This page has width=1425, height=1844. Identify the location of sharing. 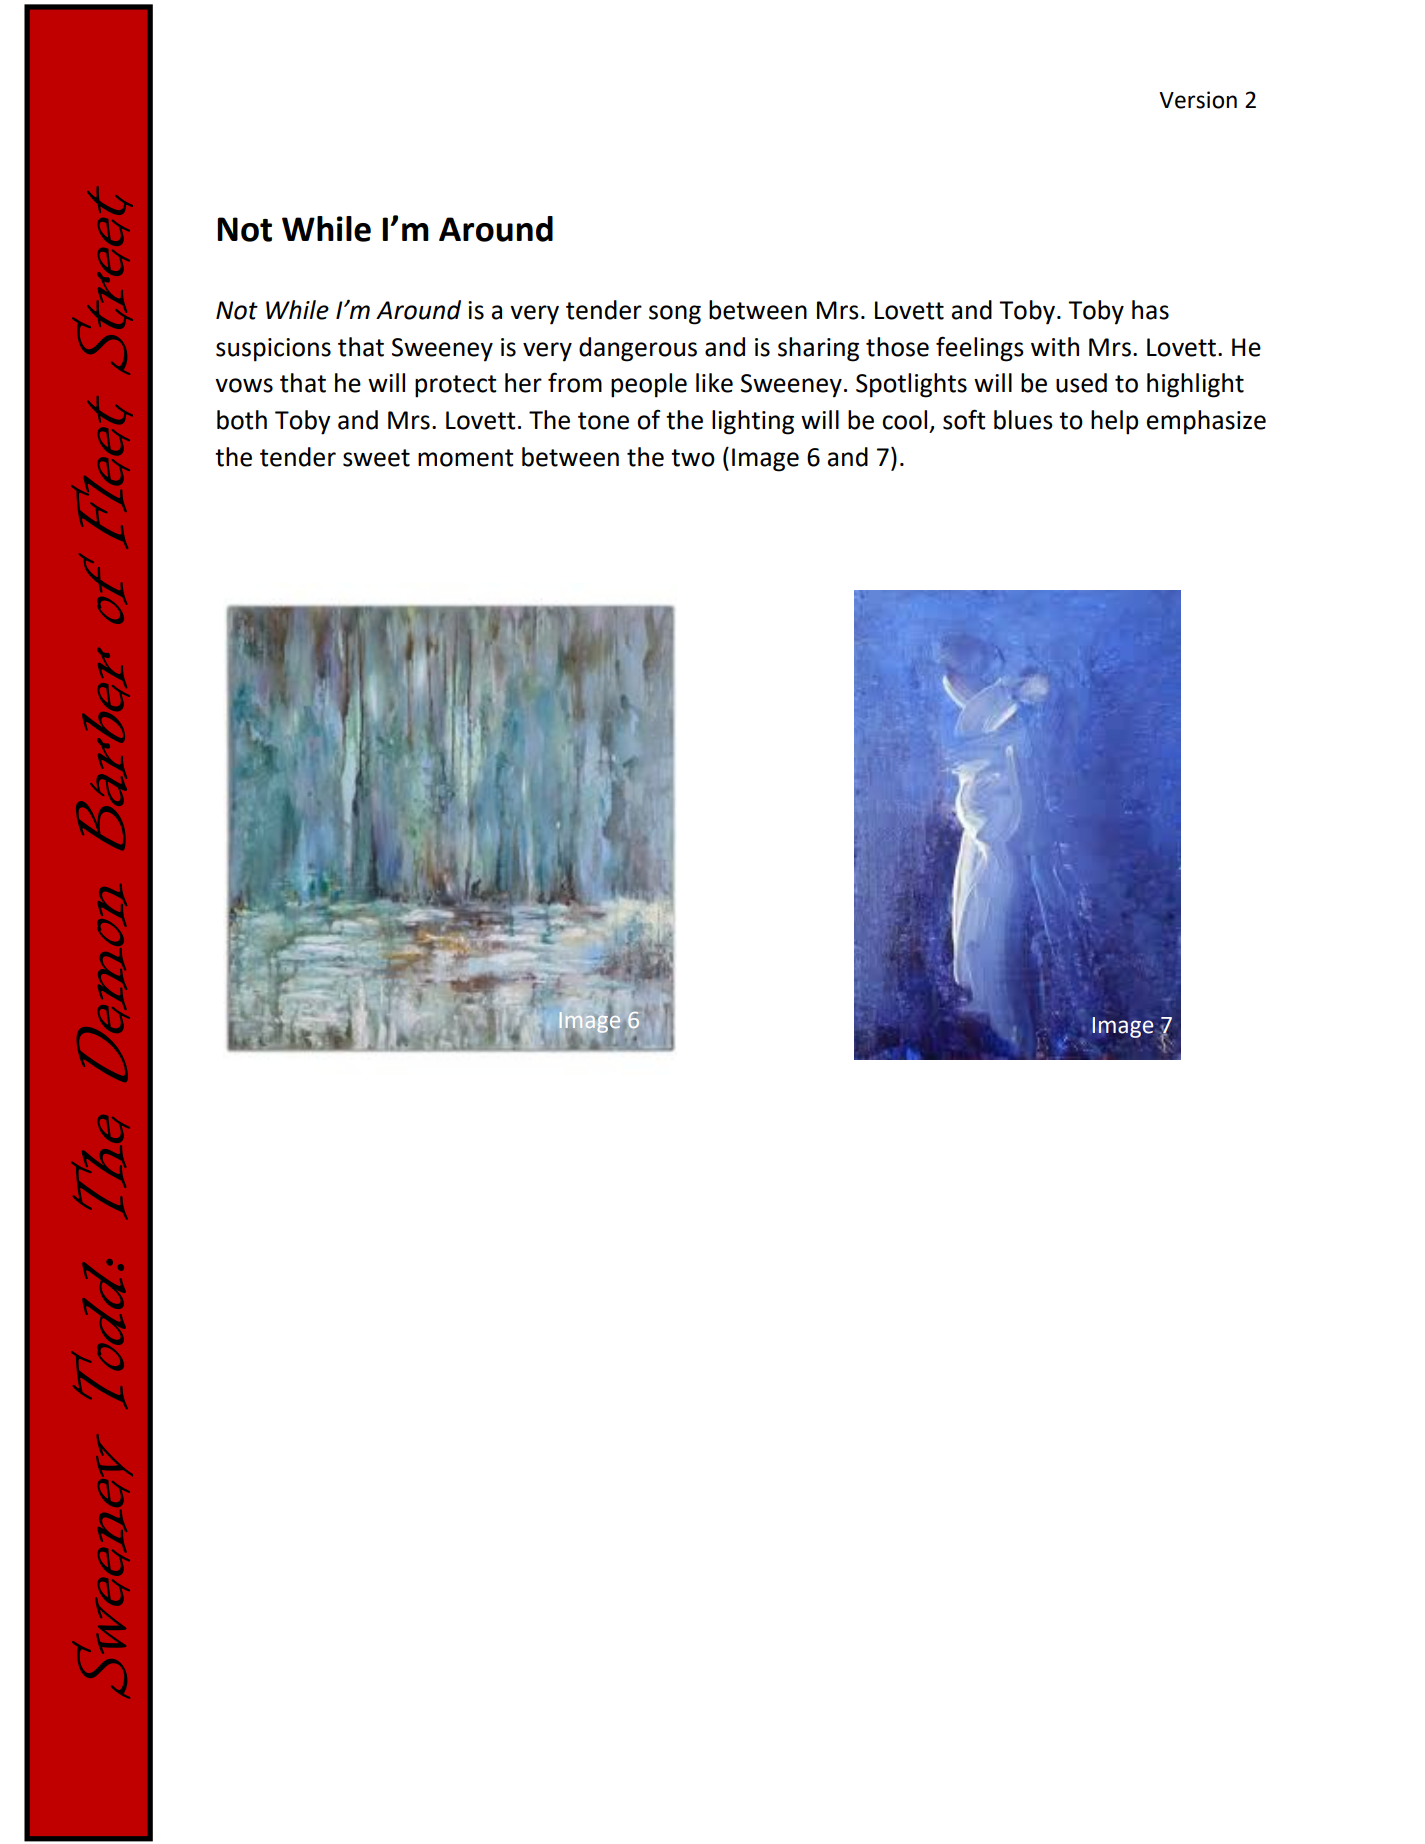
(818, 349).
